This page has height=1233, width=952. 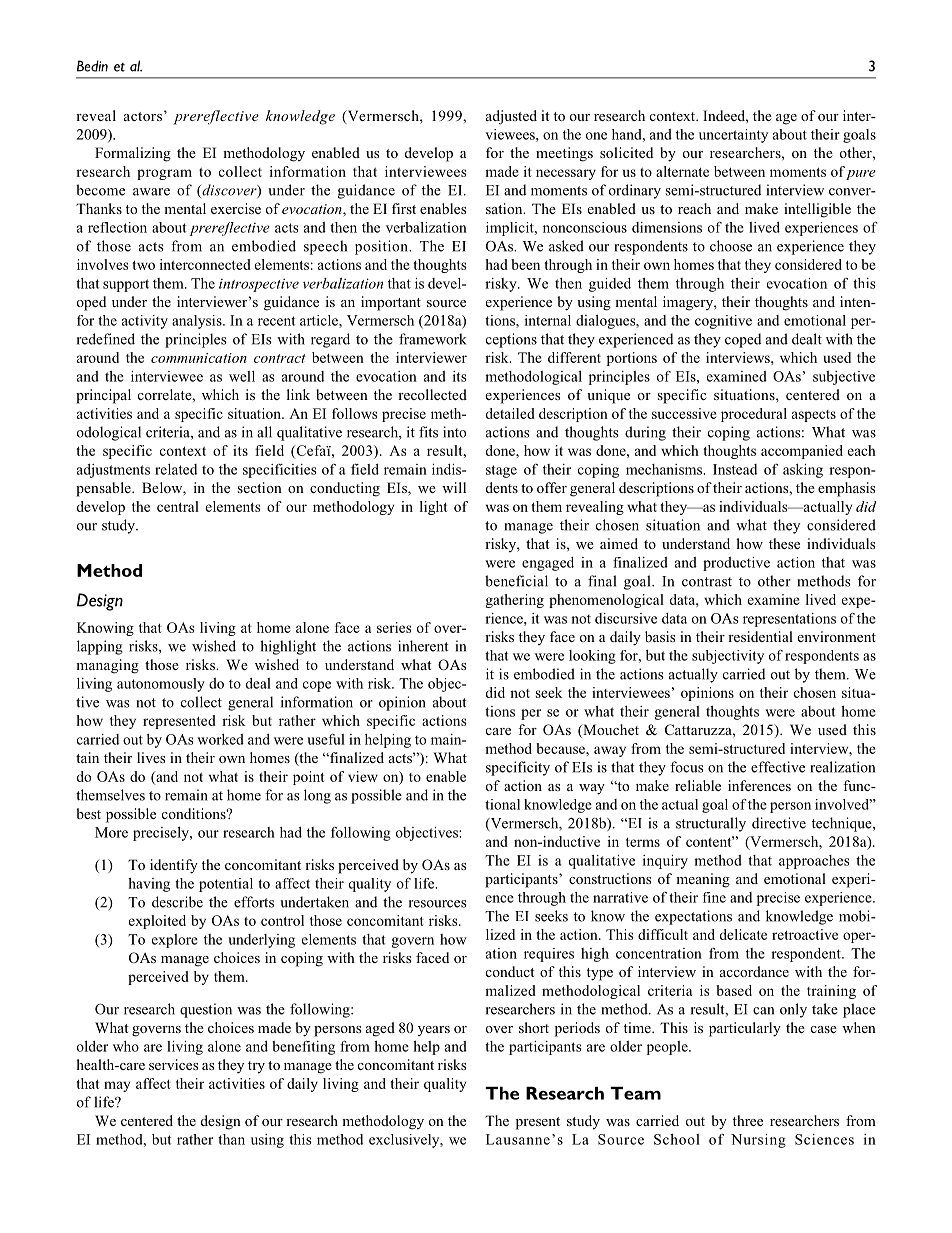 What do you see at coordinates (561, 748) in the page?
I see `because` at bounding box center [561, 748].
